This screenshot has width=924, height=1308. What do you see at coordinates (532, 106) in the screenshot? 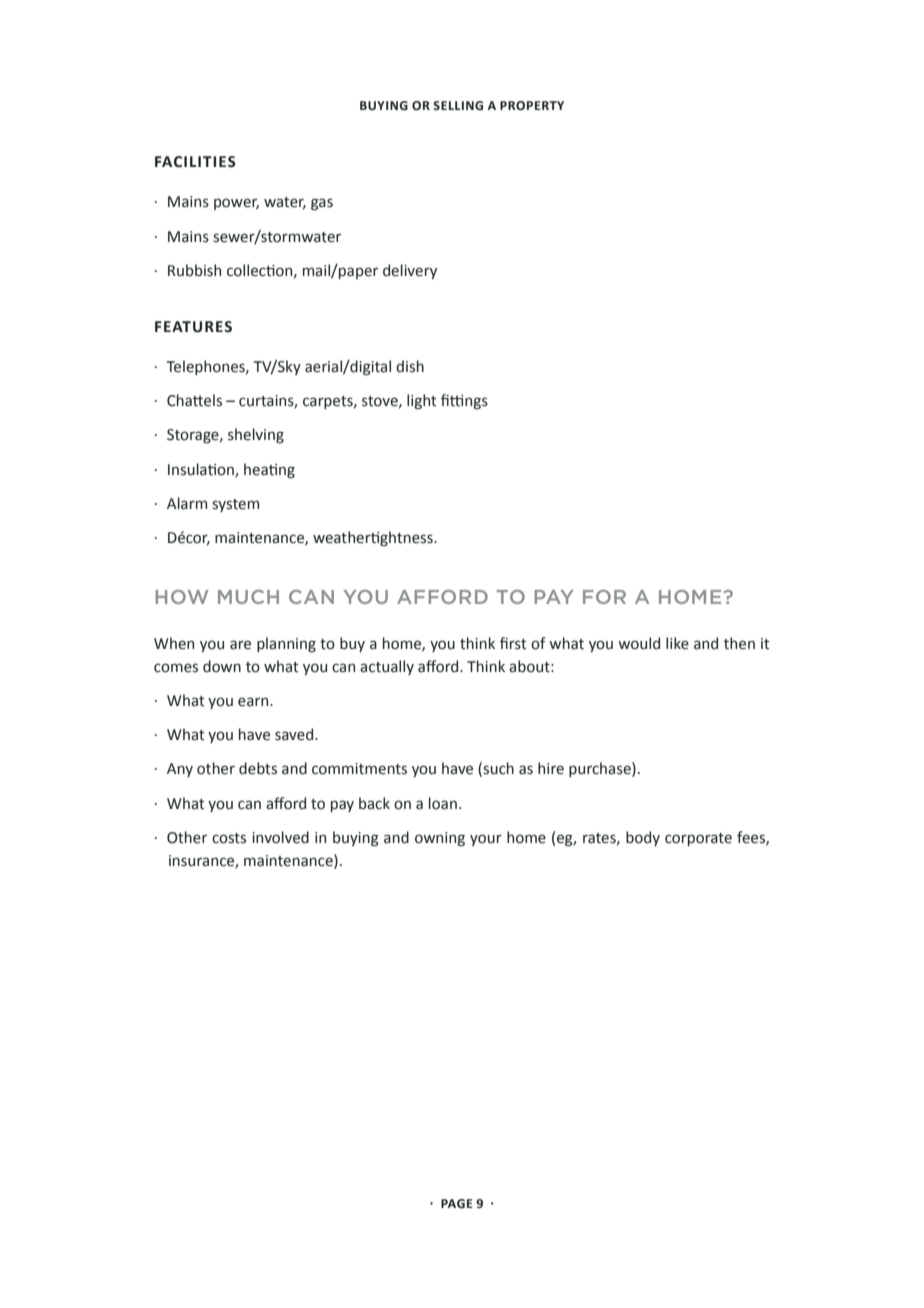
I see `PROPERTY` at bounding box center [532, 106].
